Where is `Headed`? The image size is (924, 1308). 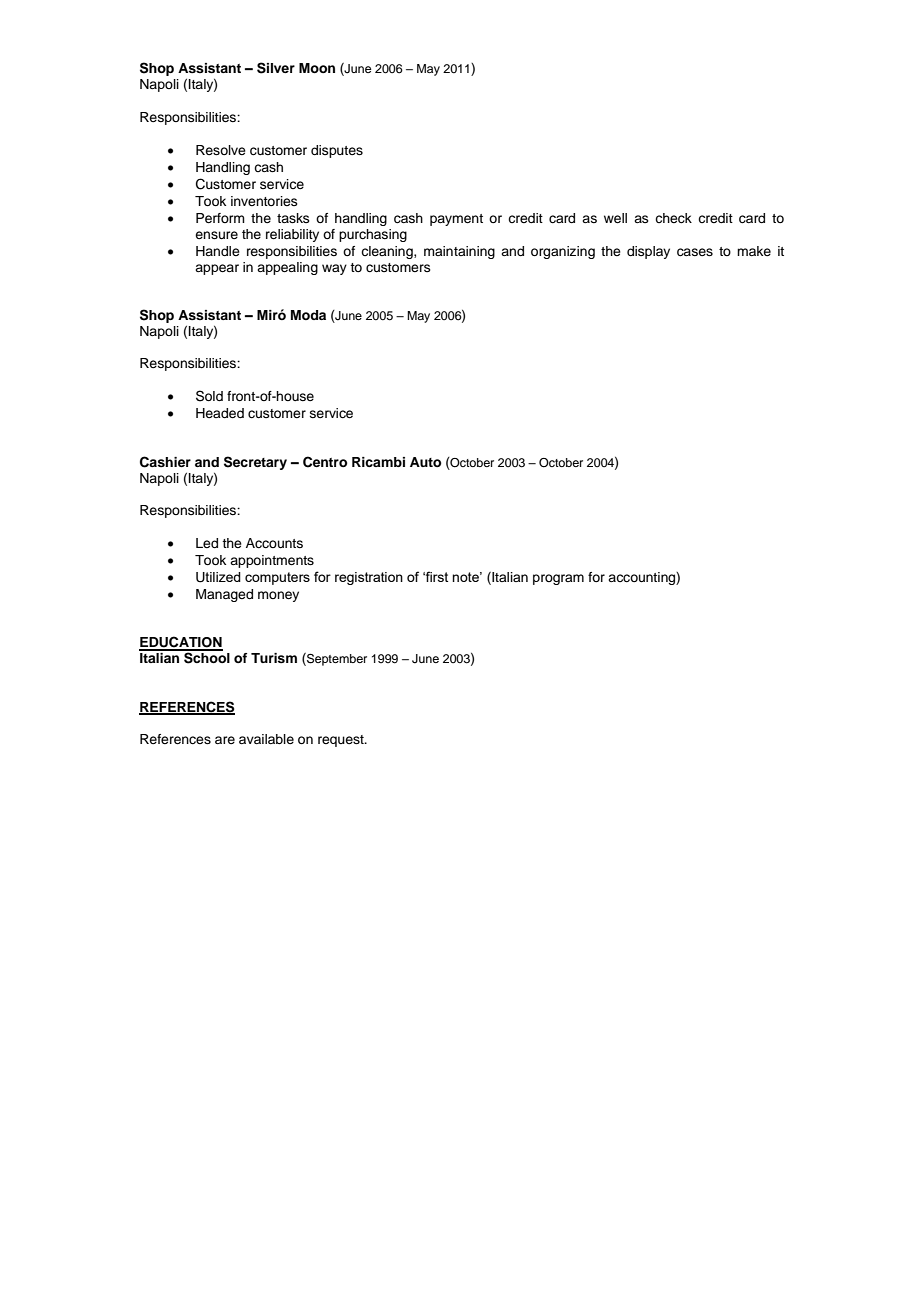
Headed is located at coordinates (220, 413).
